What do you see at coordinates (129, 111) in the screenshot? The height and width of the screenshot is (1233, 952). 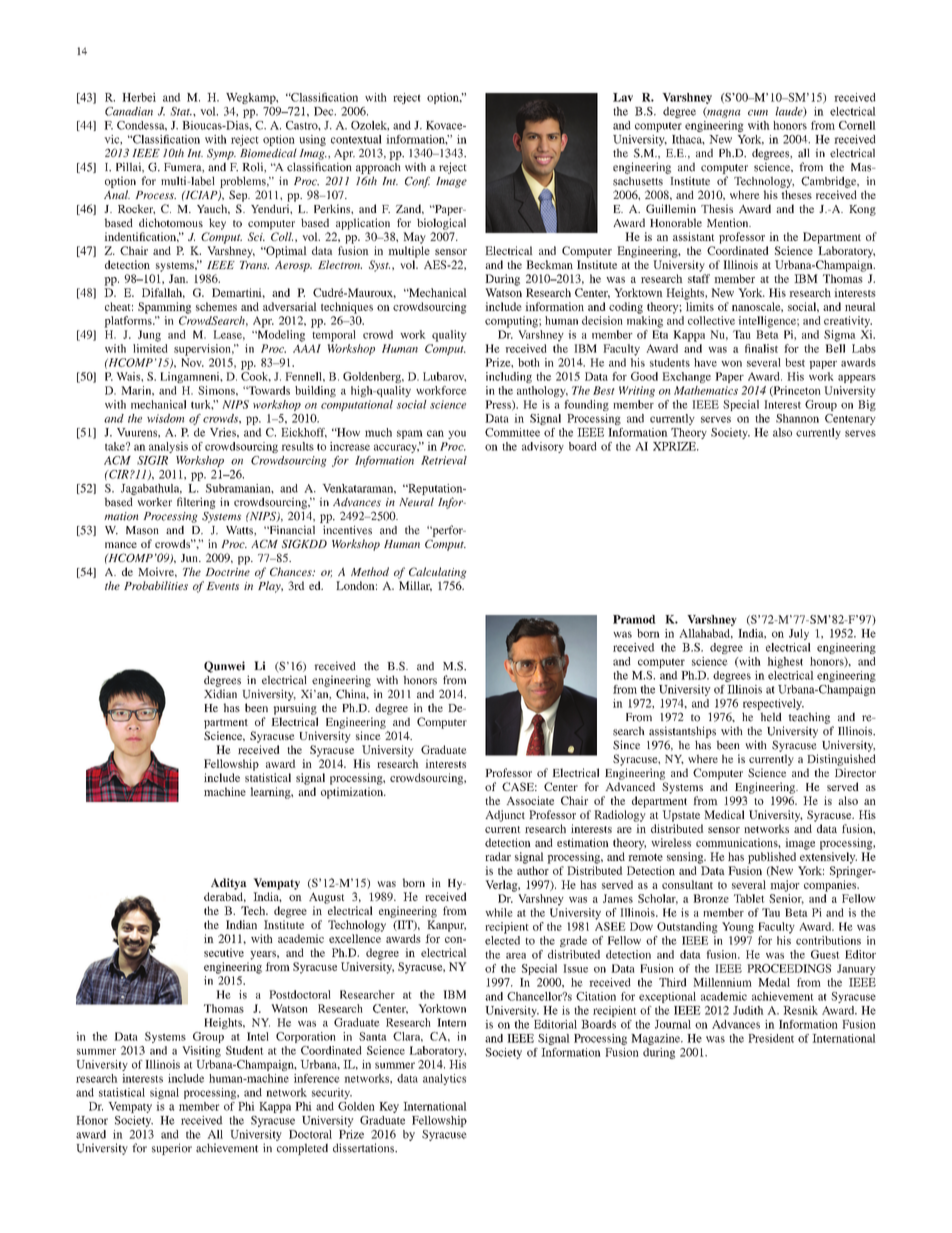 I see `Canadian` at bounding box center [129, 111].
